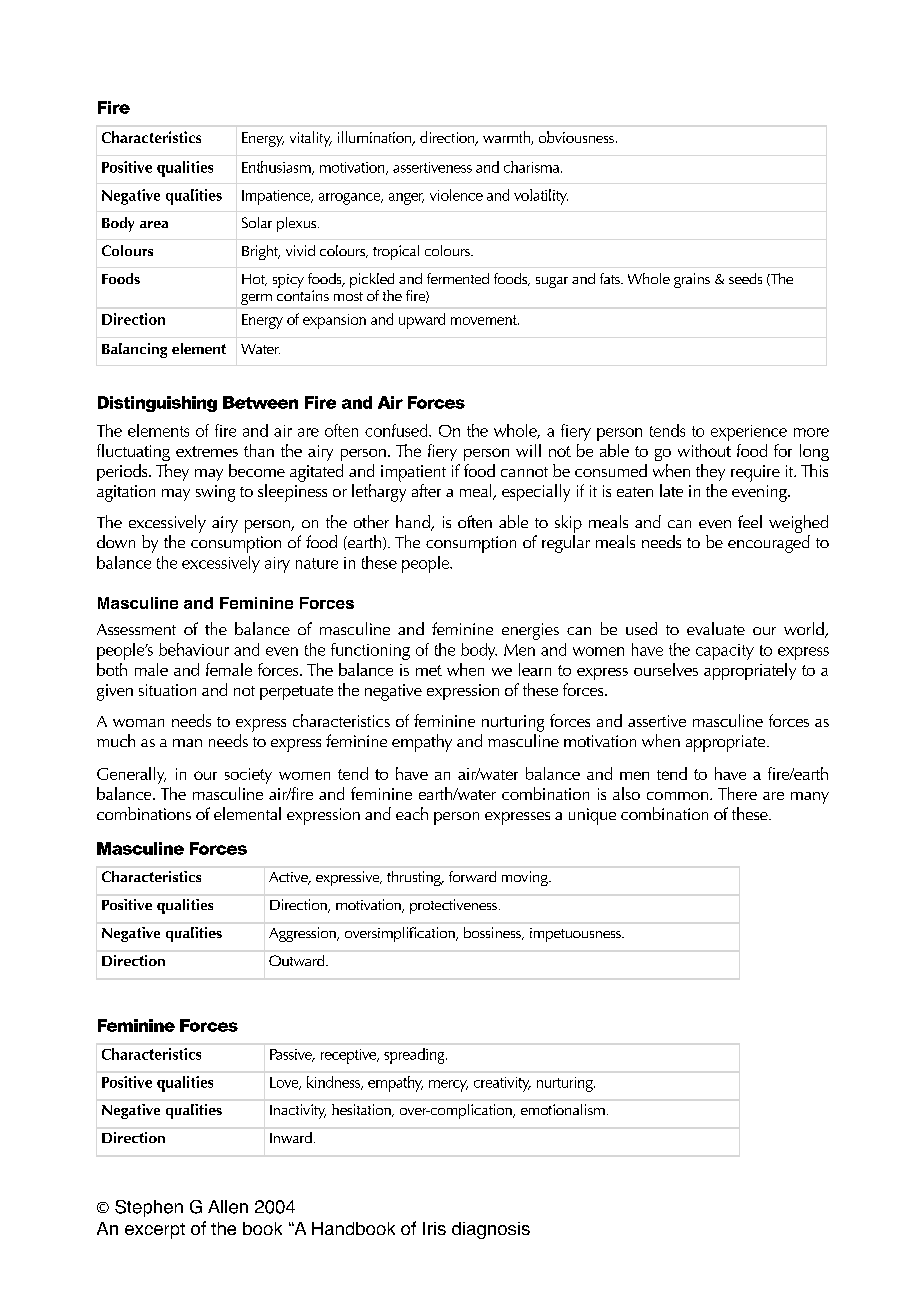 The width and height of the screenshot is (924, 1308). What do you see at coordinates (277, 168) in the screenshot?
I see `Enthusiasm` at bounding box center [277, 168].
